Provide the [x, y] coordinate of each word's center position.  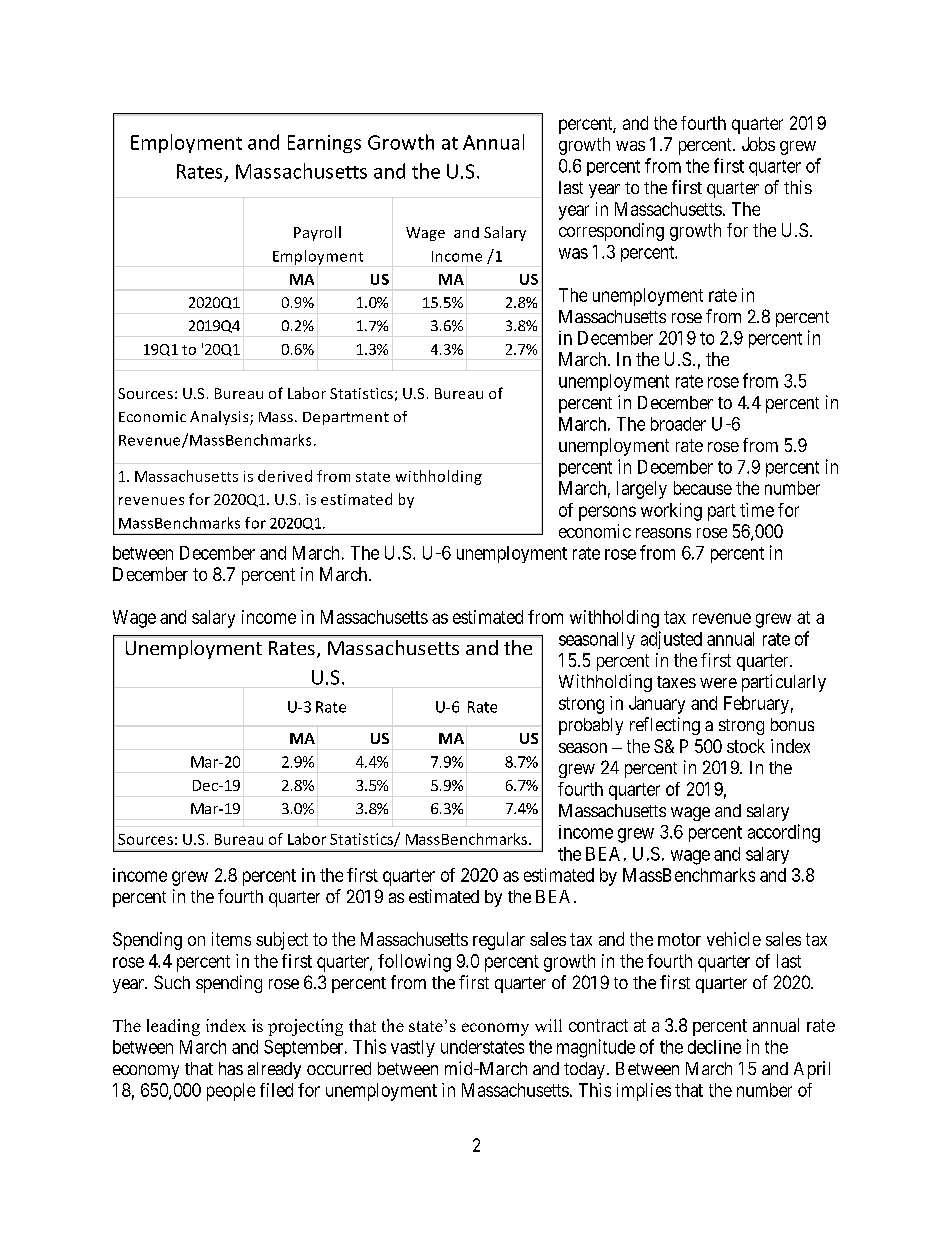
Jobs [758, 144]
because [703, 488]
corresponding [611, 232]
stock [746, 746]
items [231, 939]
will [548, 1025]
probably [591, 726]
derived [285, 476]
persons [607, 513]
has [231, 1068]
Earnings [324, 144]
